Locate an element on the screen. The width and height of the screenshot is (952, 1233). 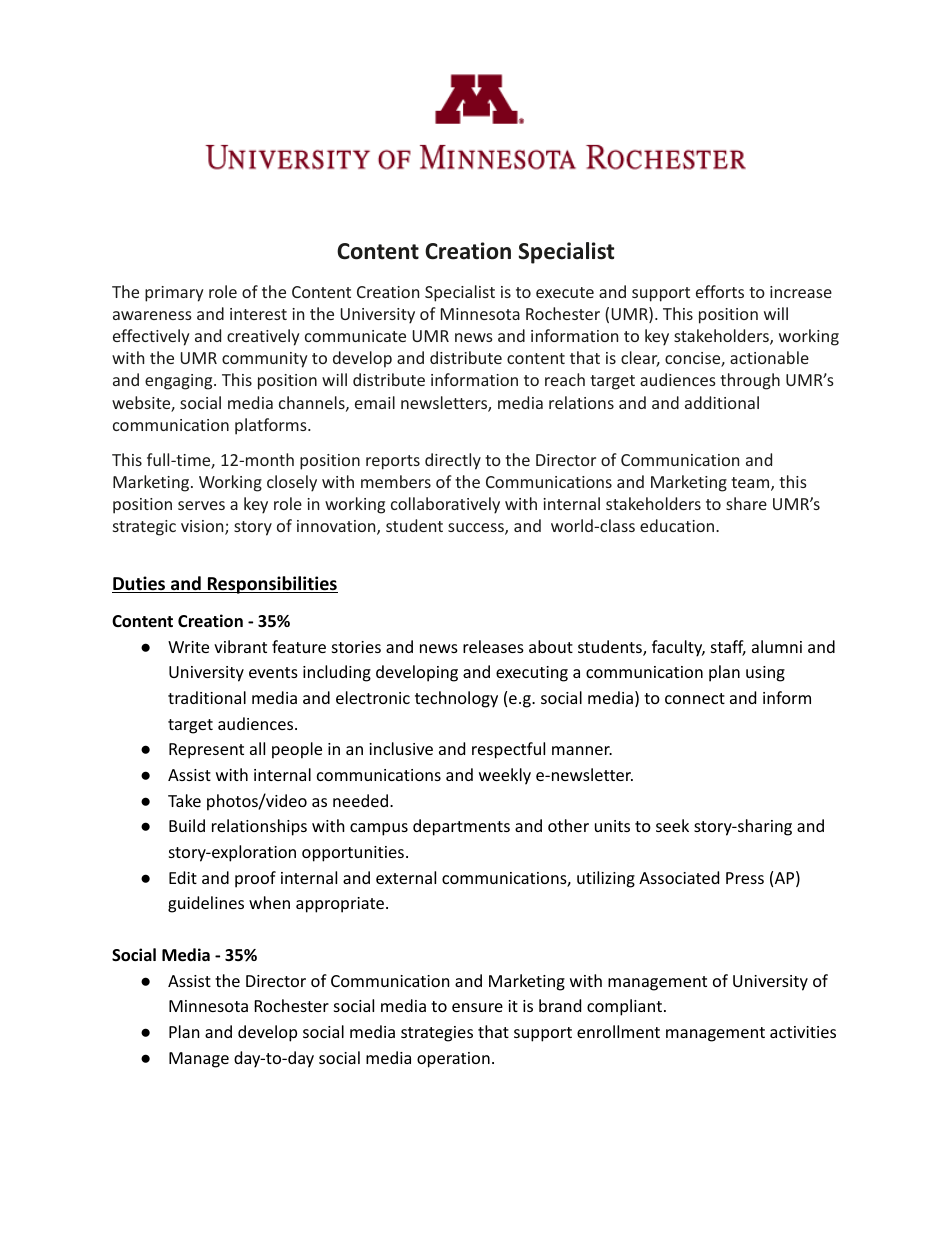
execute is located at coordinates (565, 292).
